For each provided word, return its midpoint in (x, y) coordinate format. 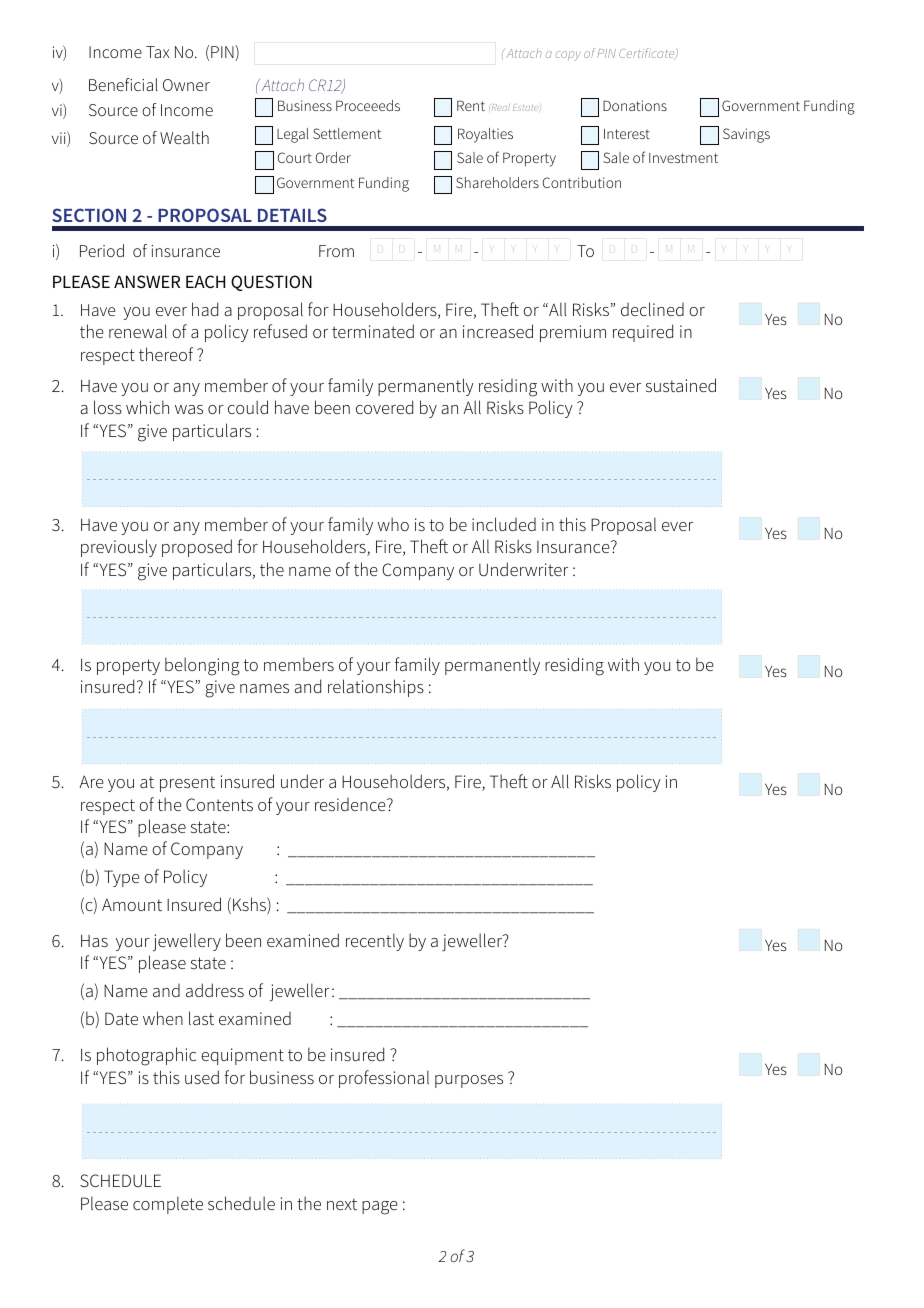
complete (168, 1205)
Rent (471, 105)
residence (351, 804)
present (187, 784)
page (380, 1208)
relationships (376, 688)
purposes (469, 1081)
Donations (635, 105)
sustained (681, 385)
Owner (186, 85)
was (189, 409)
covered (384, 407)
